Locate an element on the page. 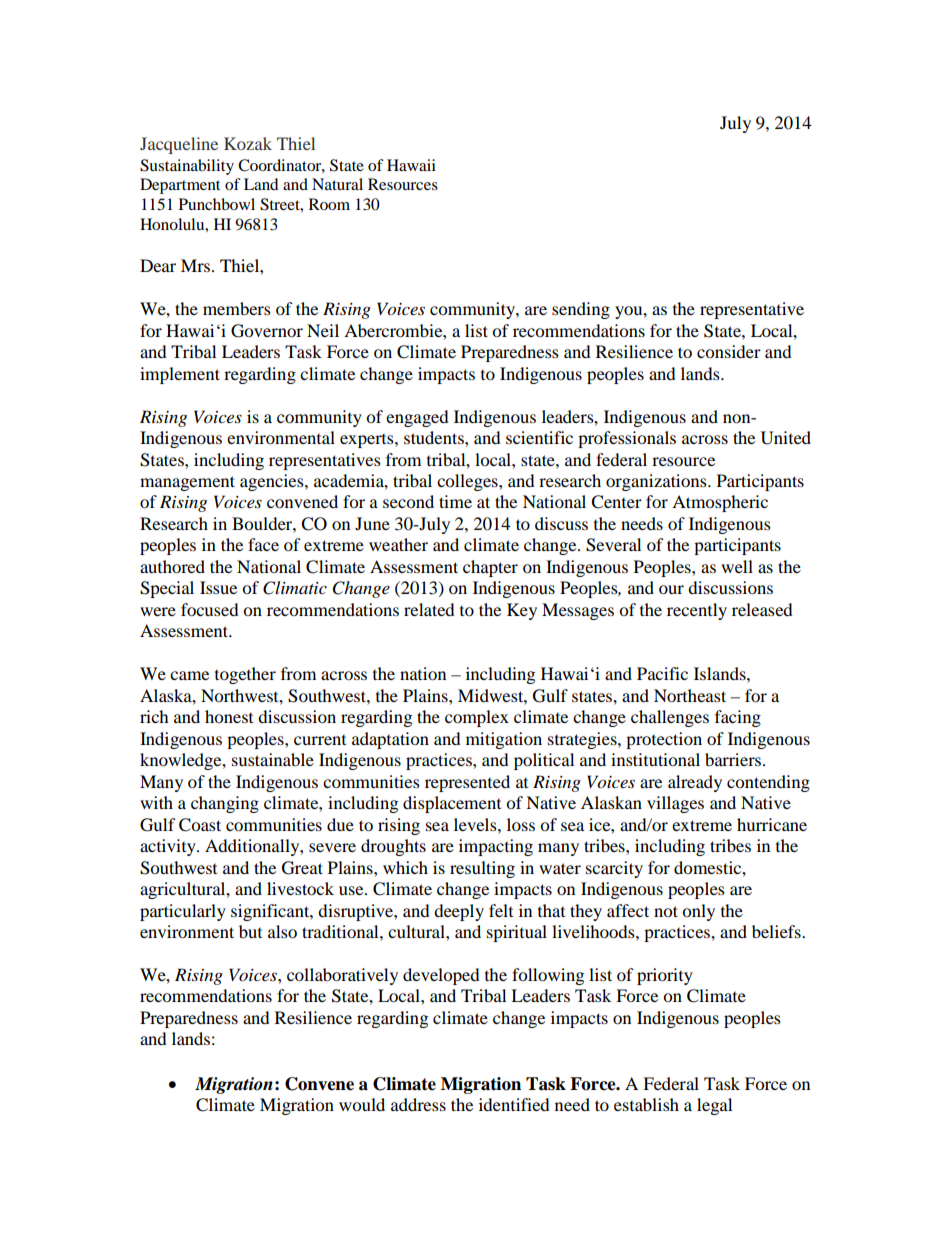  agencies is located at coordinates (273, 482).
